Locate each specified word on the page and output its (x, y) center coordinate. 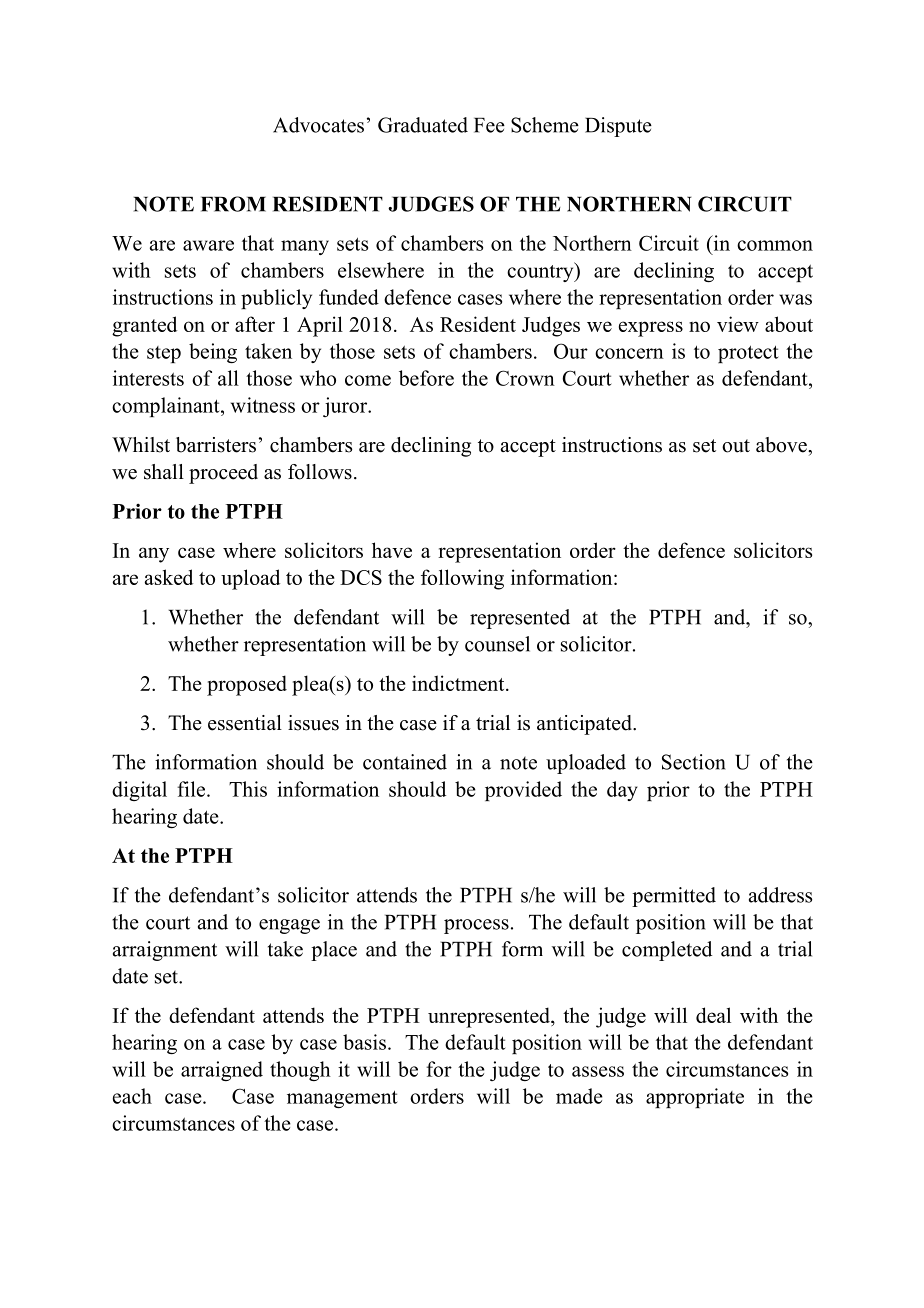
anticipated (585, 725)
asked (169, 577)
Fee (489, 125)
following (462, 579)
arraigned (222, 1071)
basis (364, 1042)
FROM (233, 204)
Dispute (618, 127)
